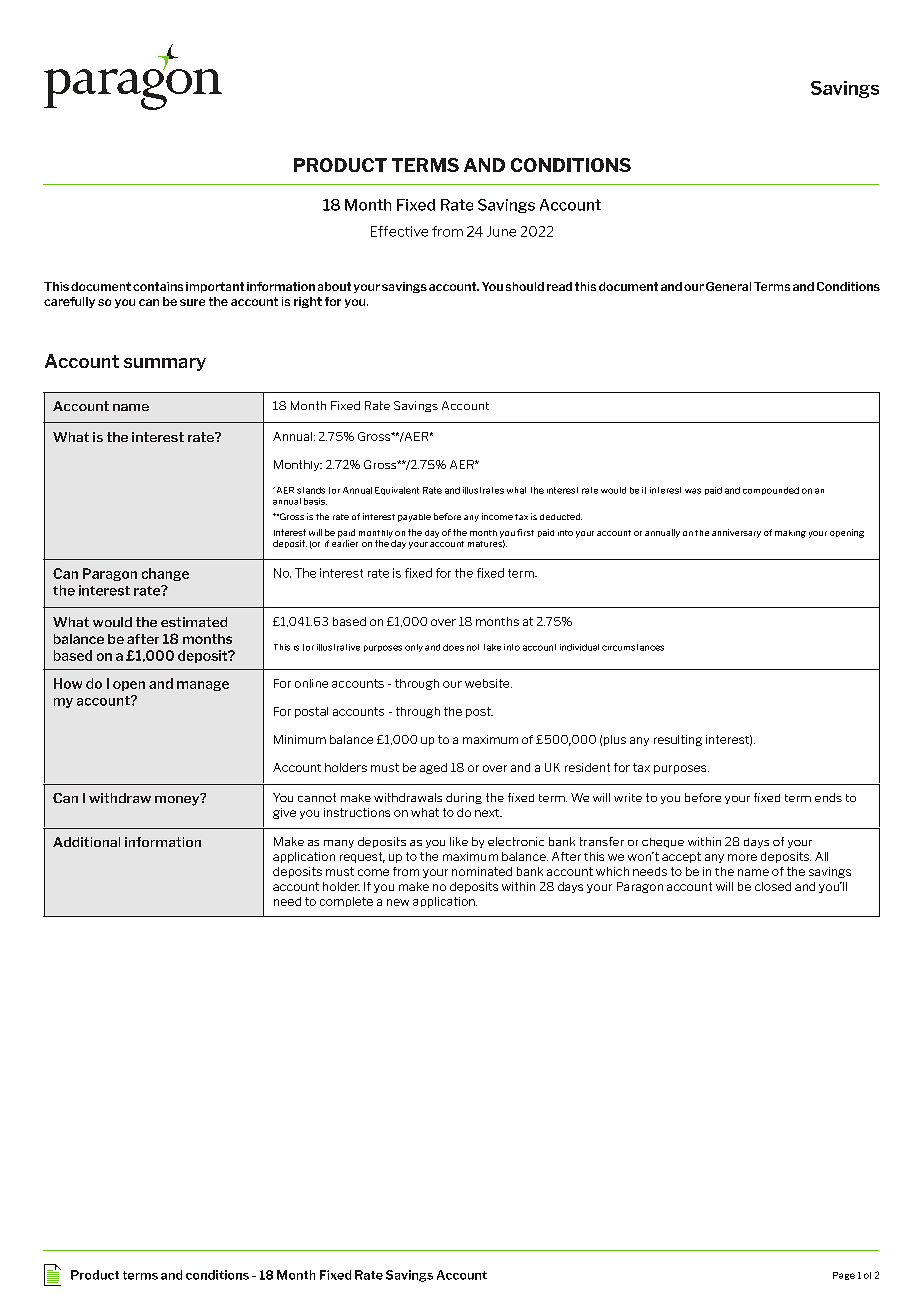 Image resolution: width=924 pixels, height=1308 pixels. I want to click on resulting, so click(678, 740).
